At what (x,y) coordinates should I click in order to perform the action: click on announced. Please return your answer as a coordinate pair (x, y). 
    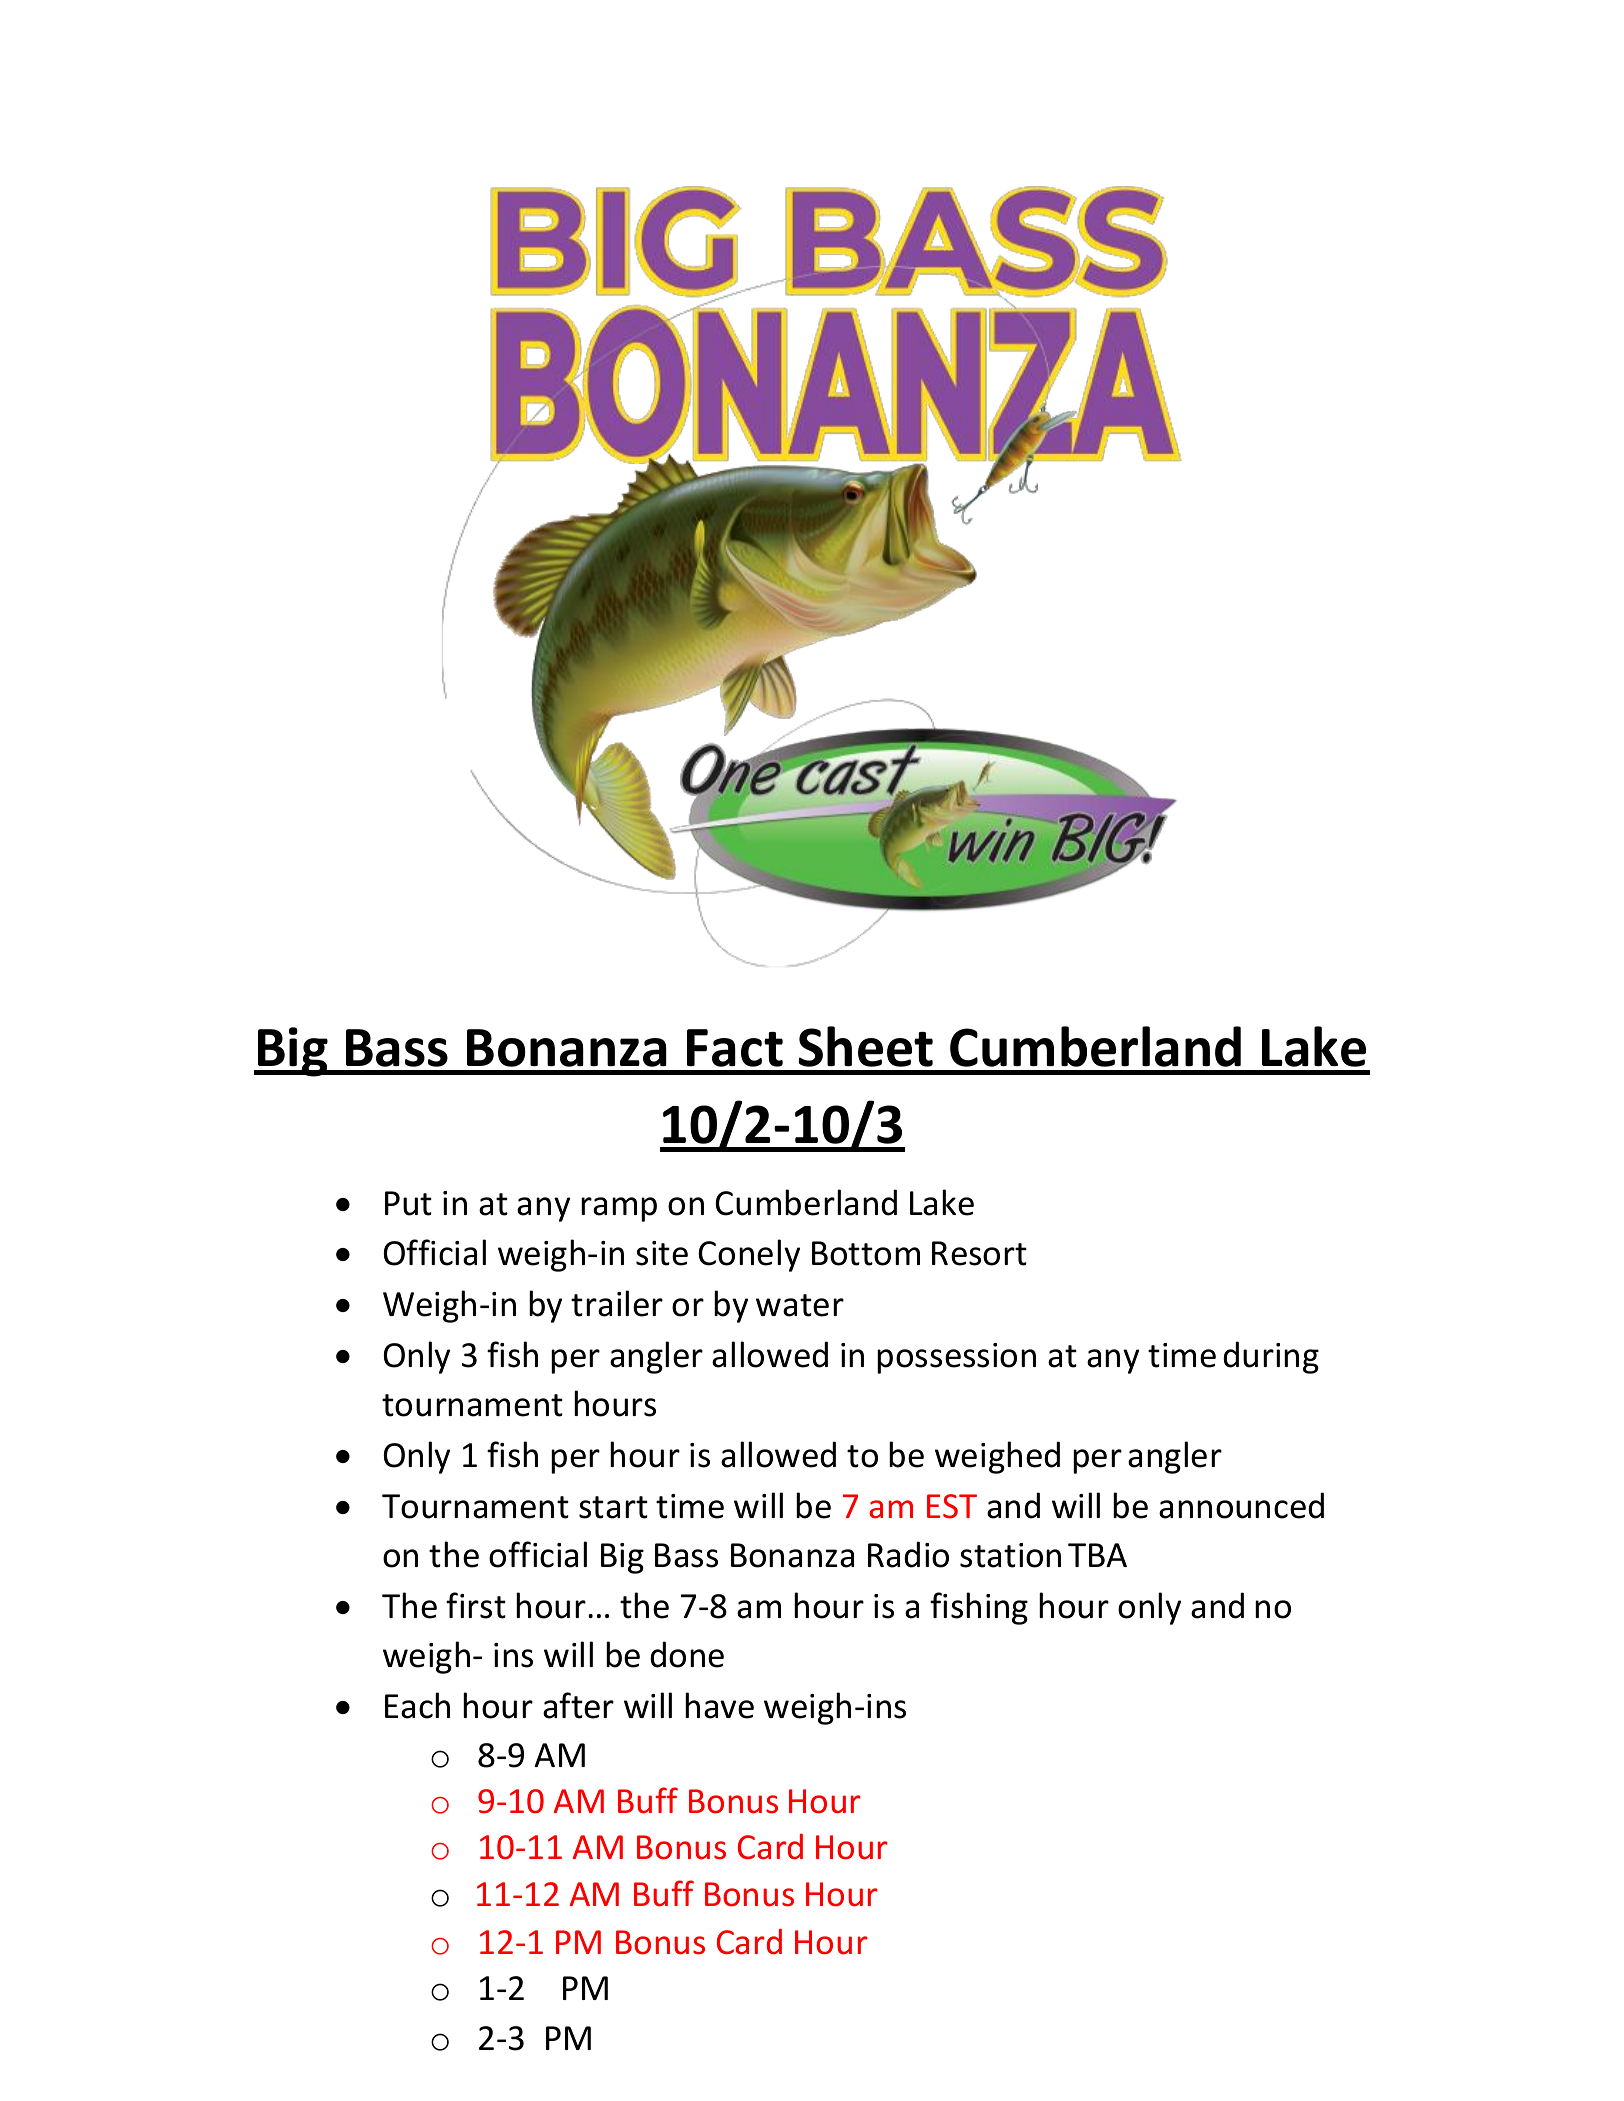
    Looking at the image, I should click on (1241, 1505).
